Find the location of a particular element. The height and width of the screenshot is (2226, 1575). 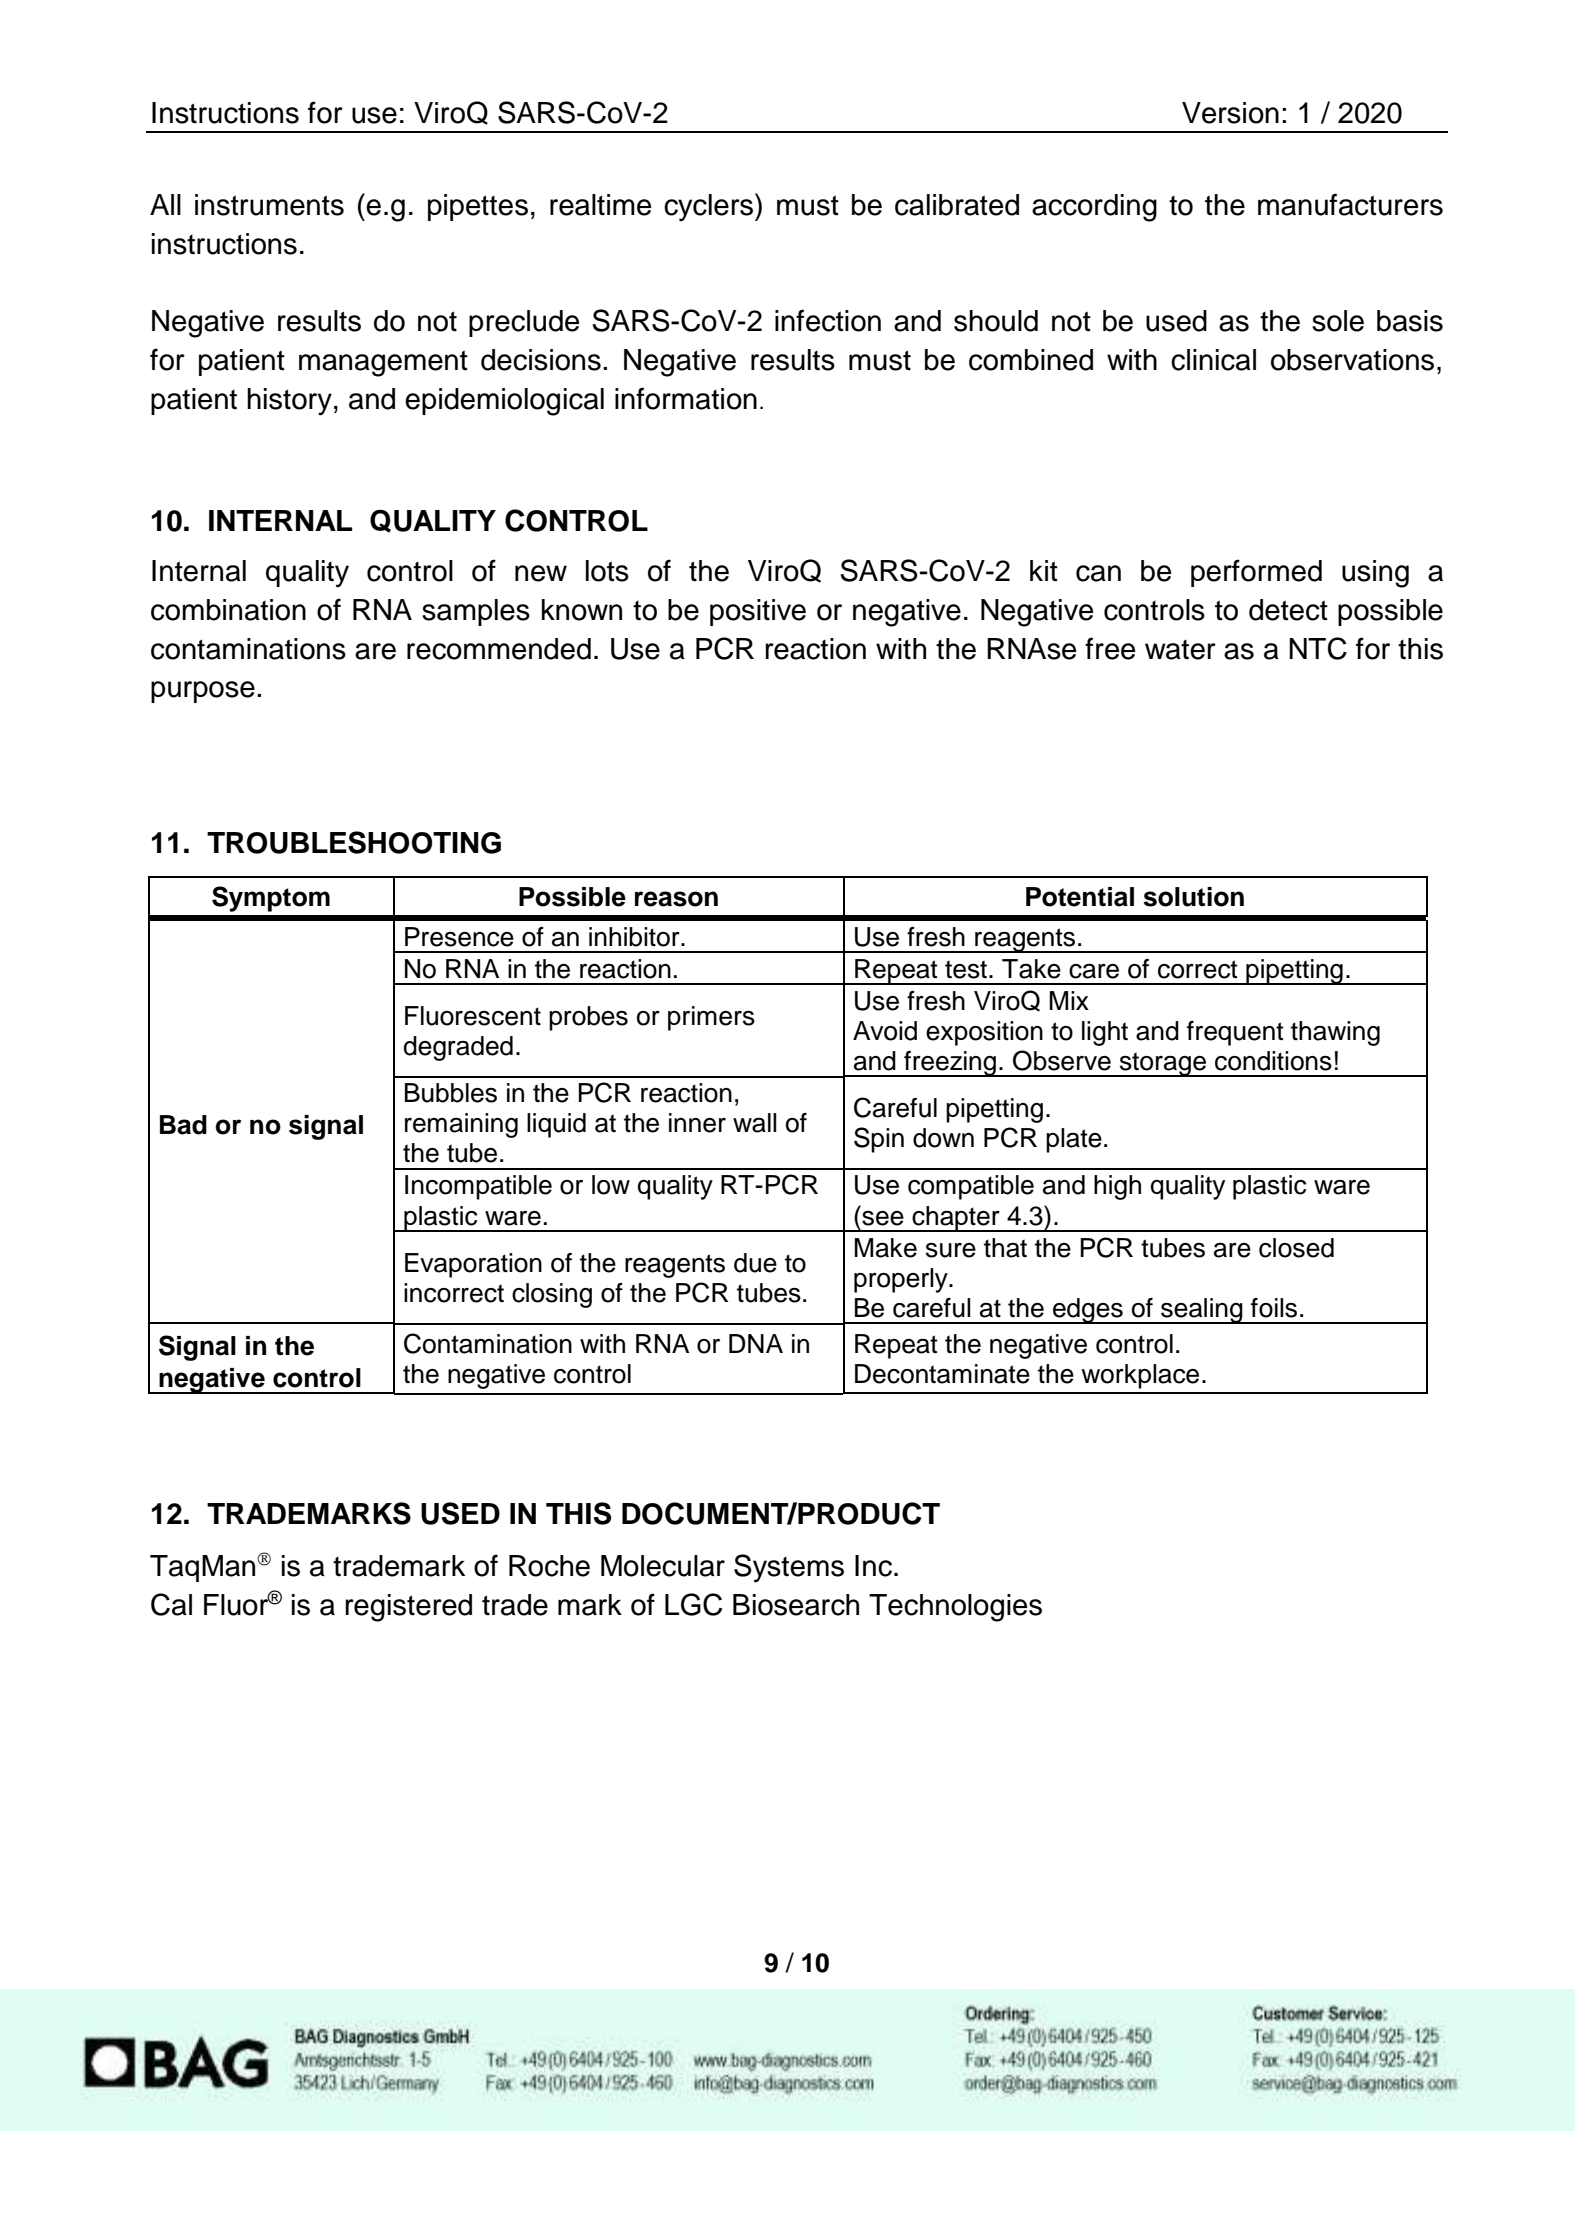

Version is located at coordinates (1230, 113).
